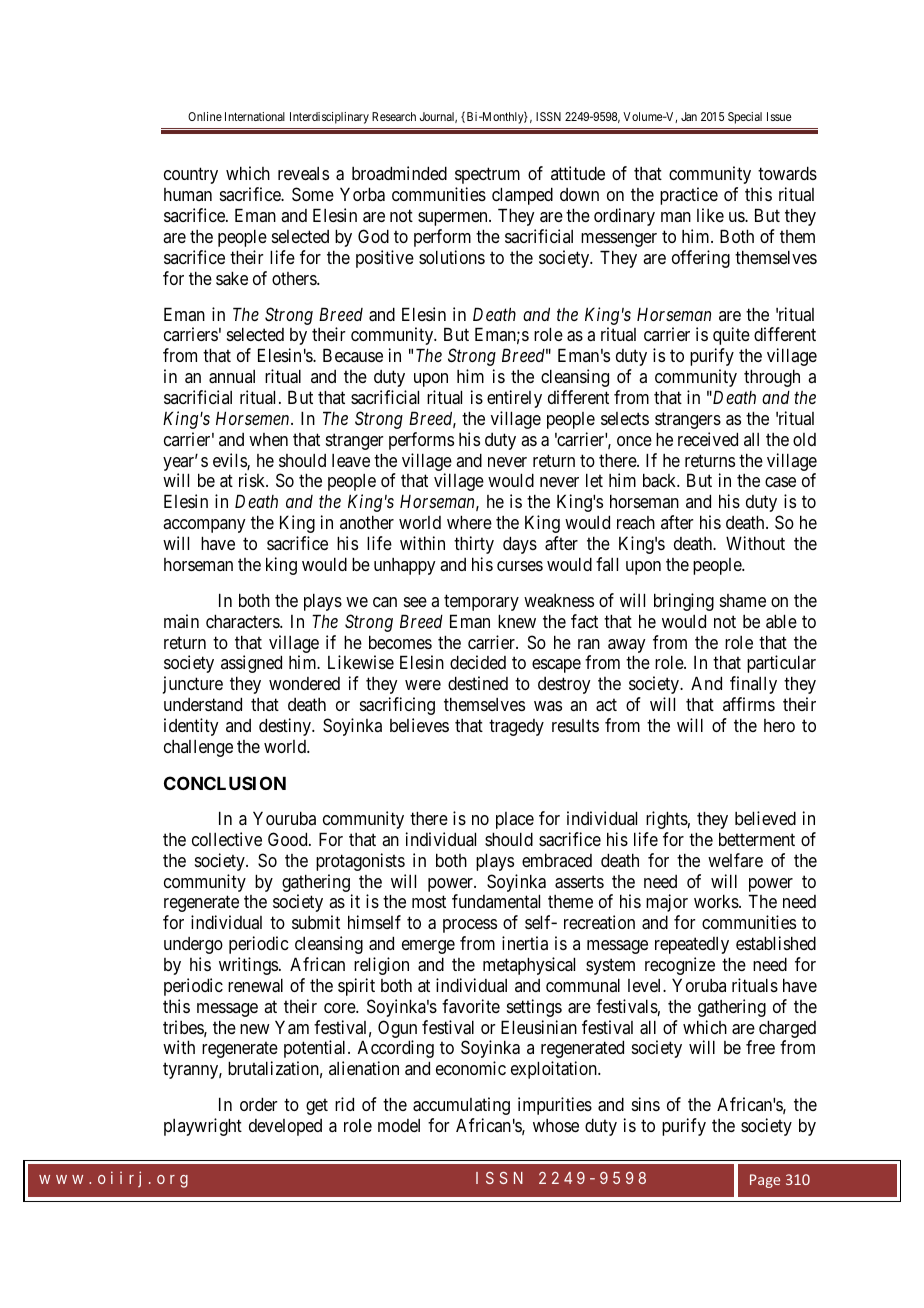 The height and width of the screenshot is (1308, 924). I want to click on through, so click(772, 378).
